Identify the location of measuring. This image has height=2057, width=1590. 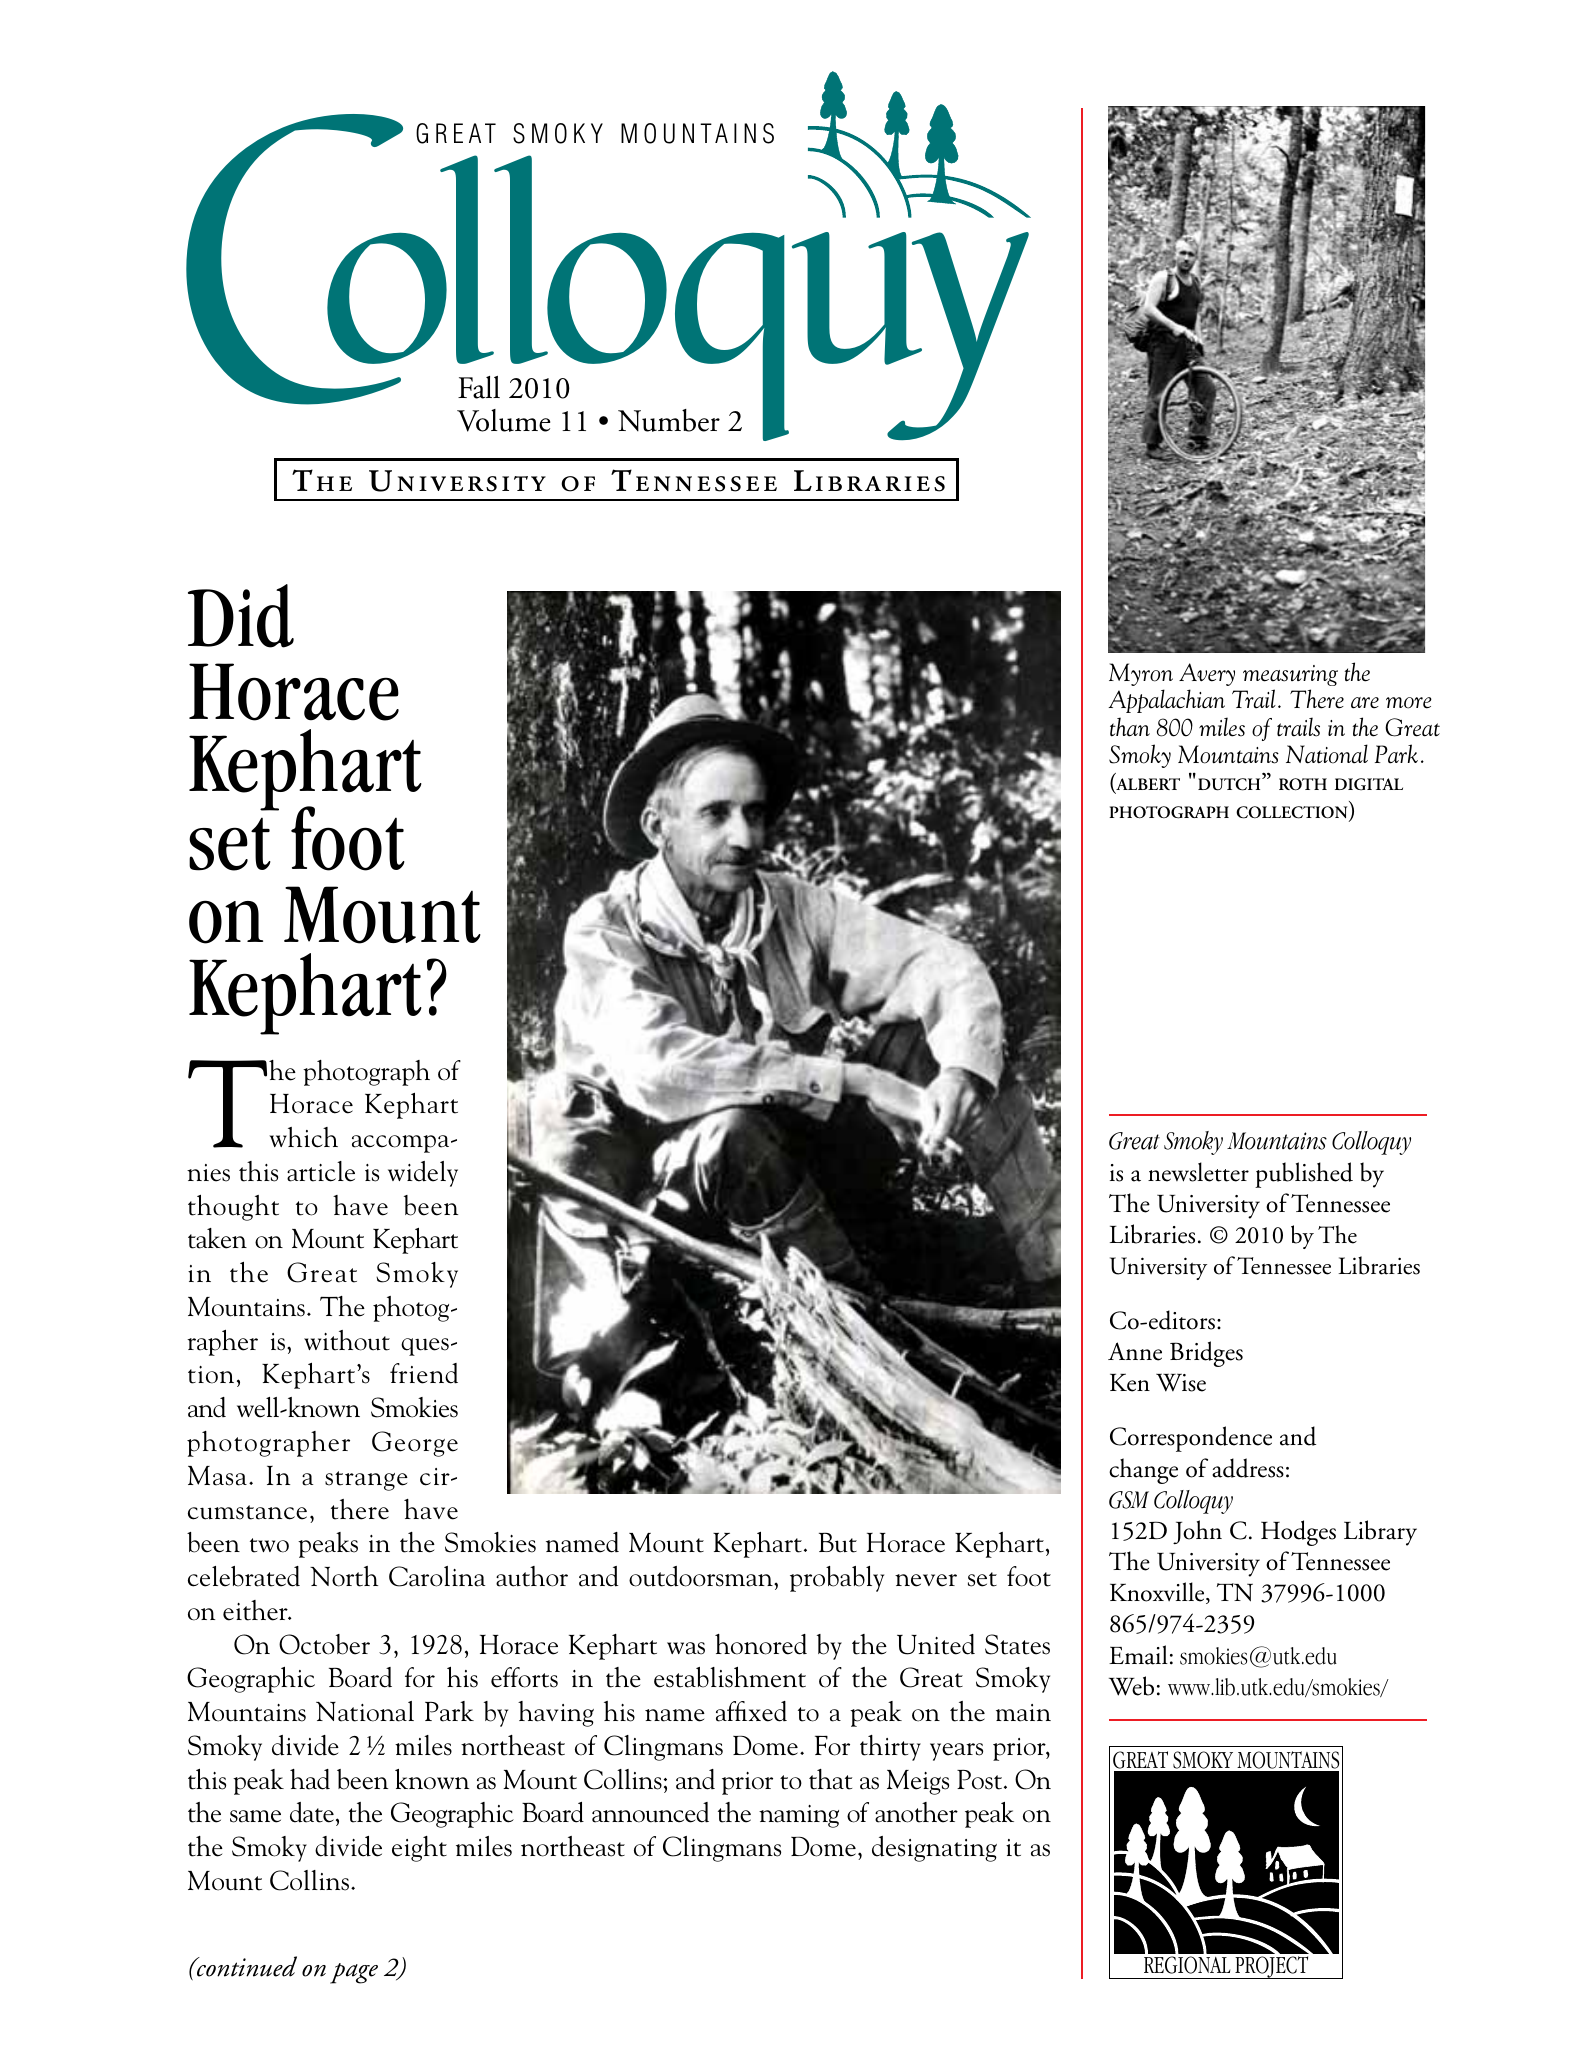
(1290, 675).
